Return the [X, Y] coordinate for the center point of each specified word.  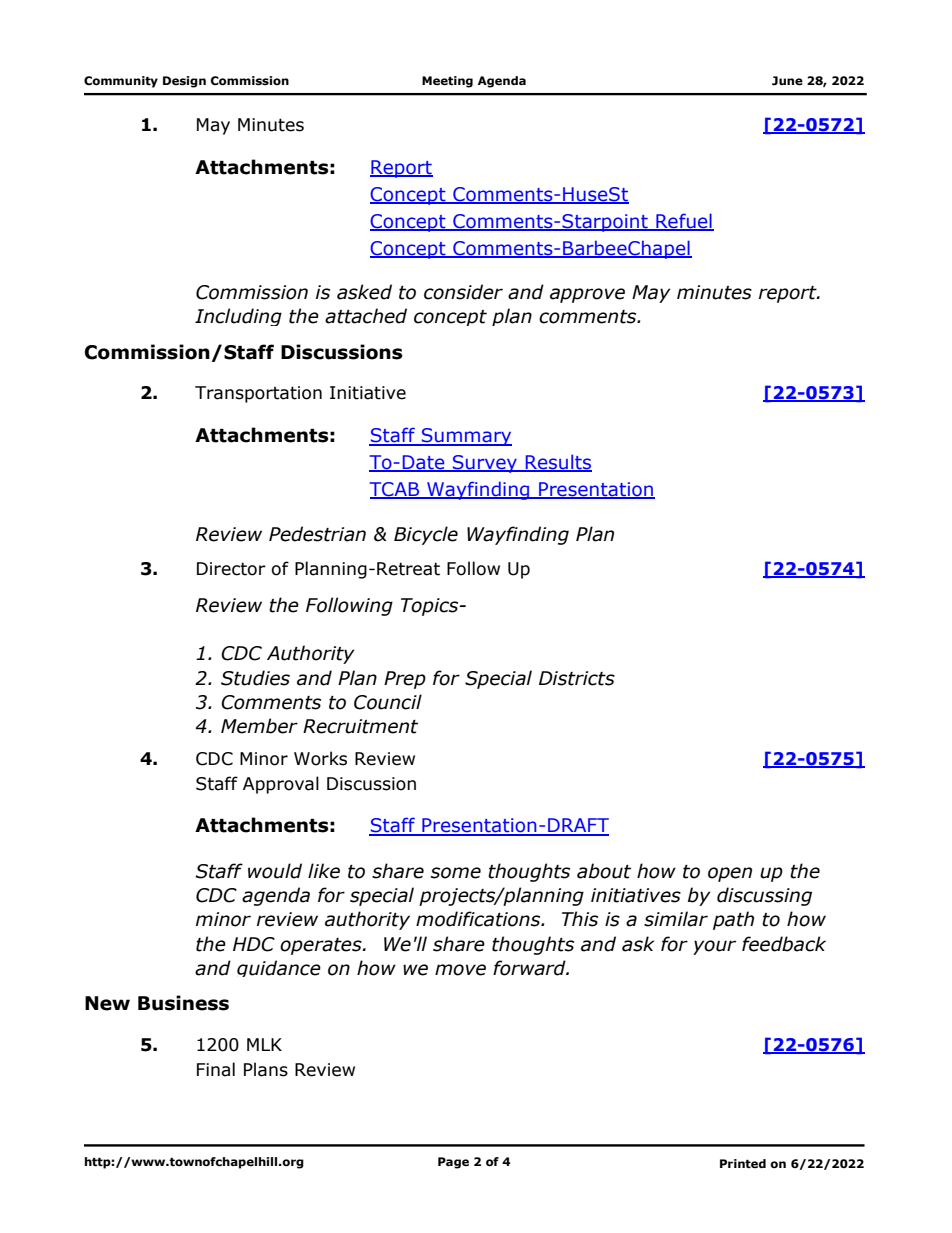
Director [231, 569]
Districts [577, 678]
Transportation [258, 394]
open [730, 874]
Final [216, 1069]
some [456, 873]
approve [587, 295]
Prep [405, 680]
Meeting [447, 82]
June [787, 81]
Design [184, 82]
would [275, 871]
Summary [466, 437]
